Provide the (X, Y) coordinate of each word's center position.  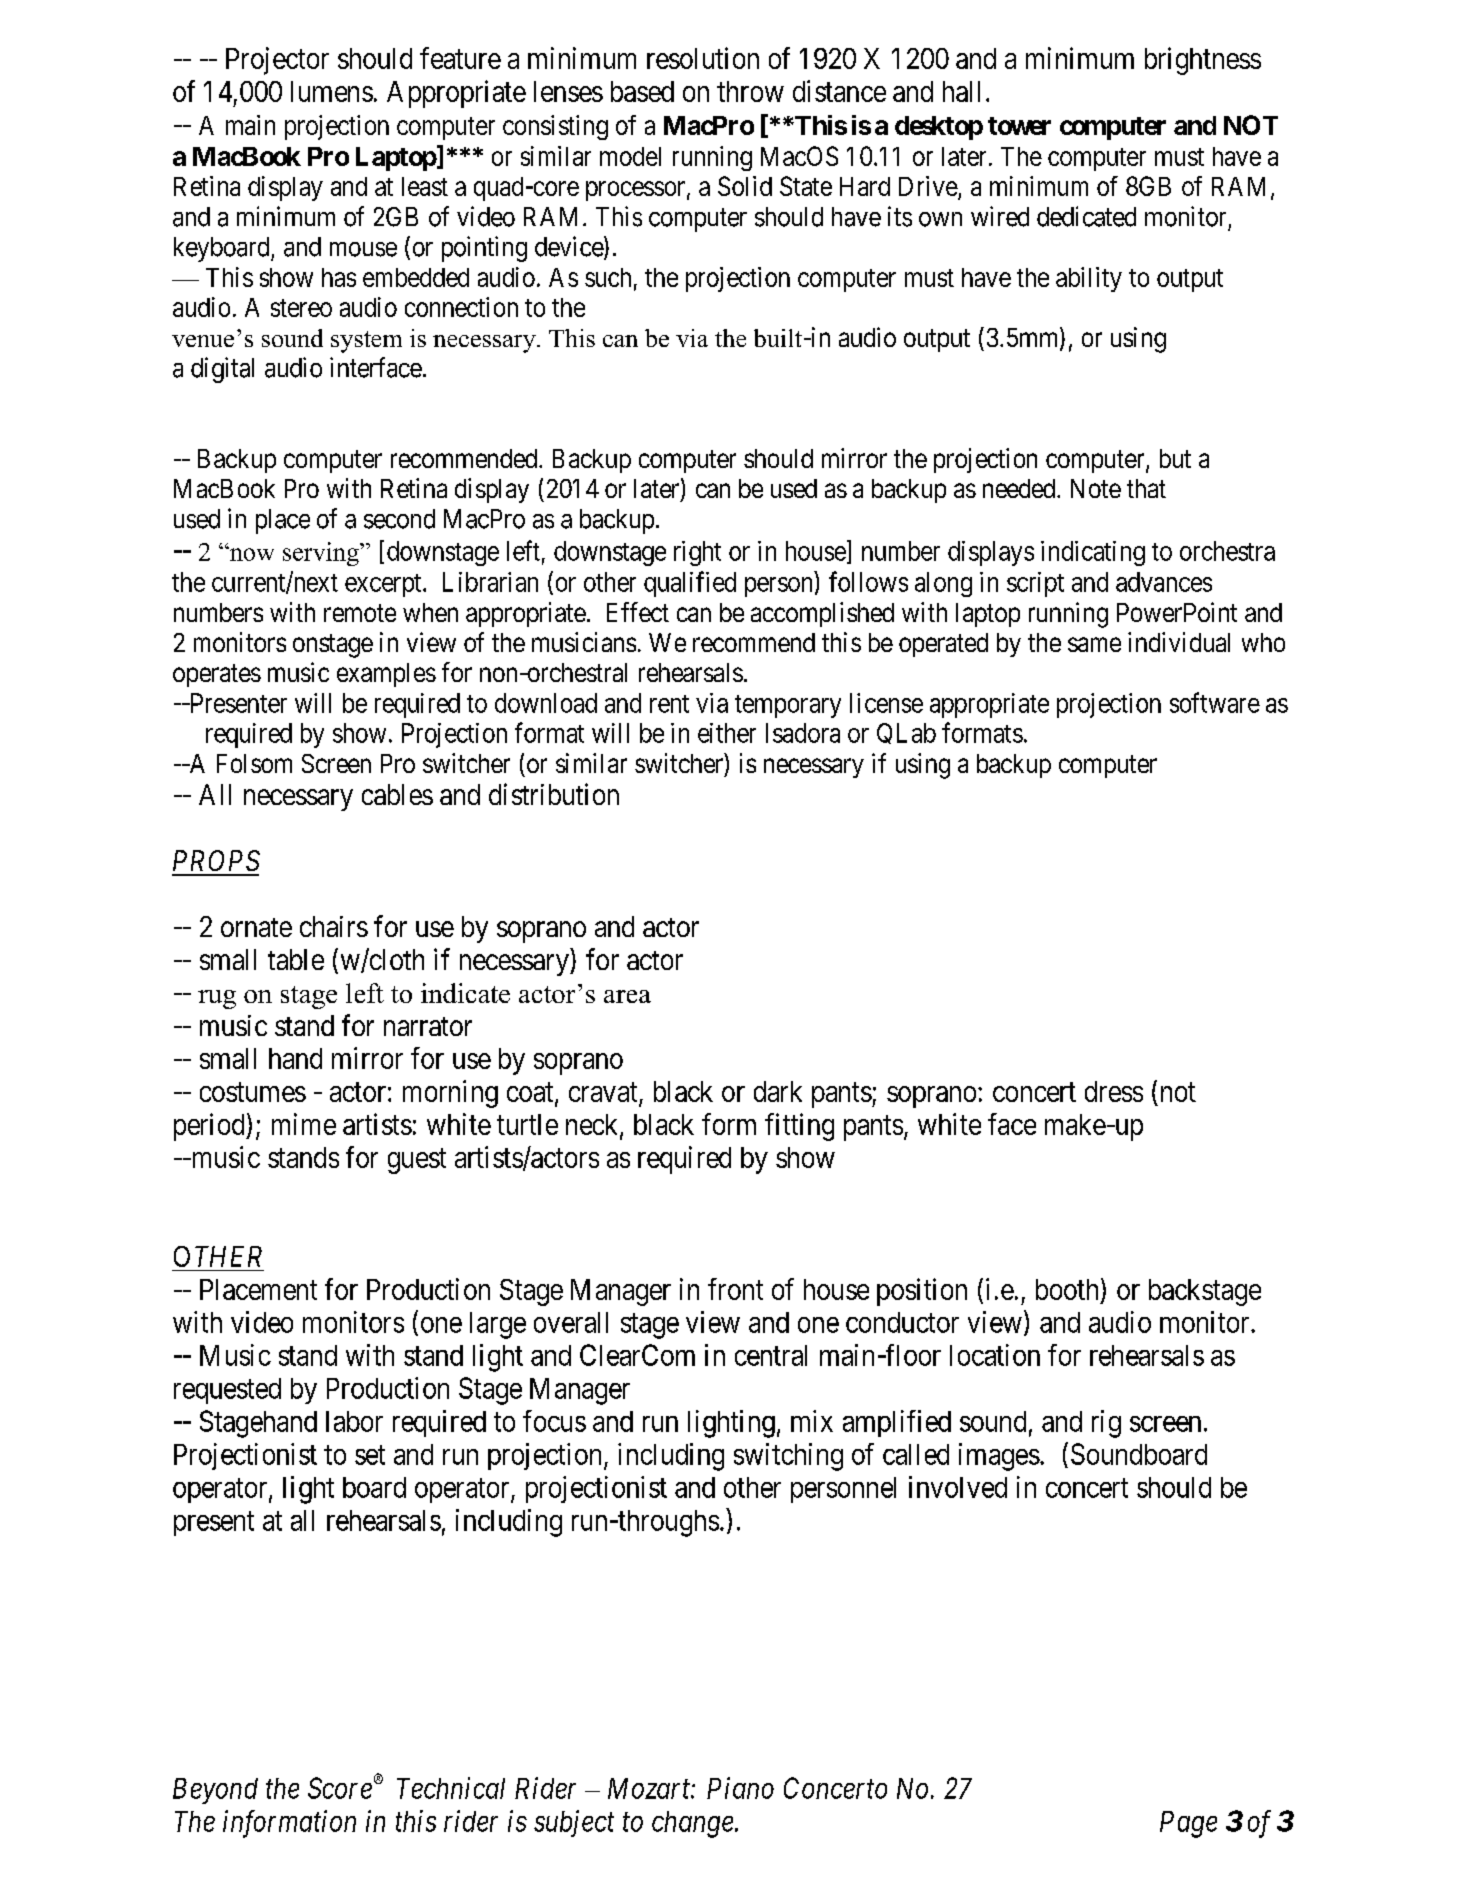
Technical (451, 1788)
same (1094, 644)
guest (417, 1161)
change (692, 1824)
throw (750, 91)
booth (1067, 1289)
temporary (788, 706)
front (735, 1289)
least (425, 186)
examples (386, 675)
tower (1019, 126)
